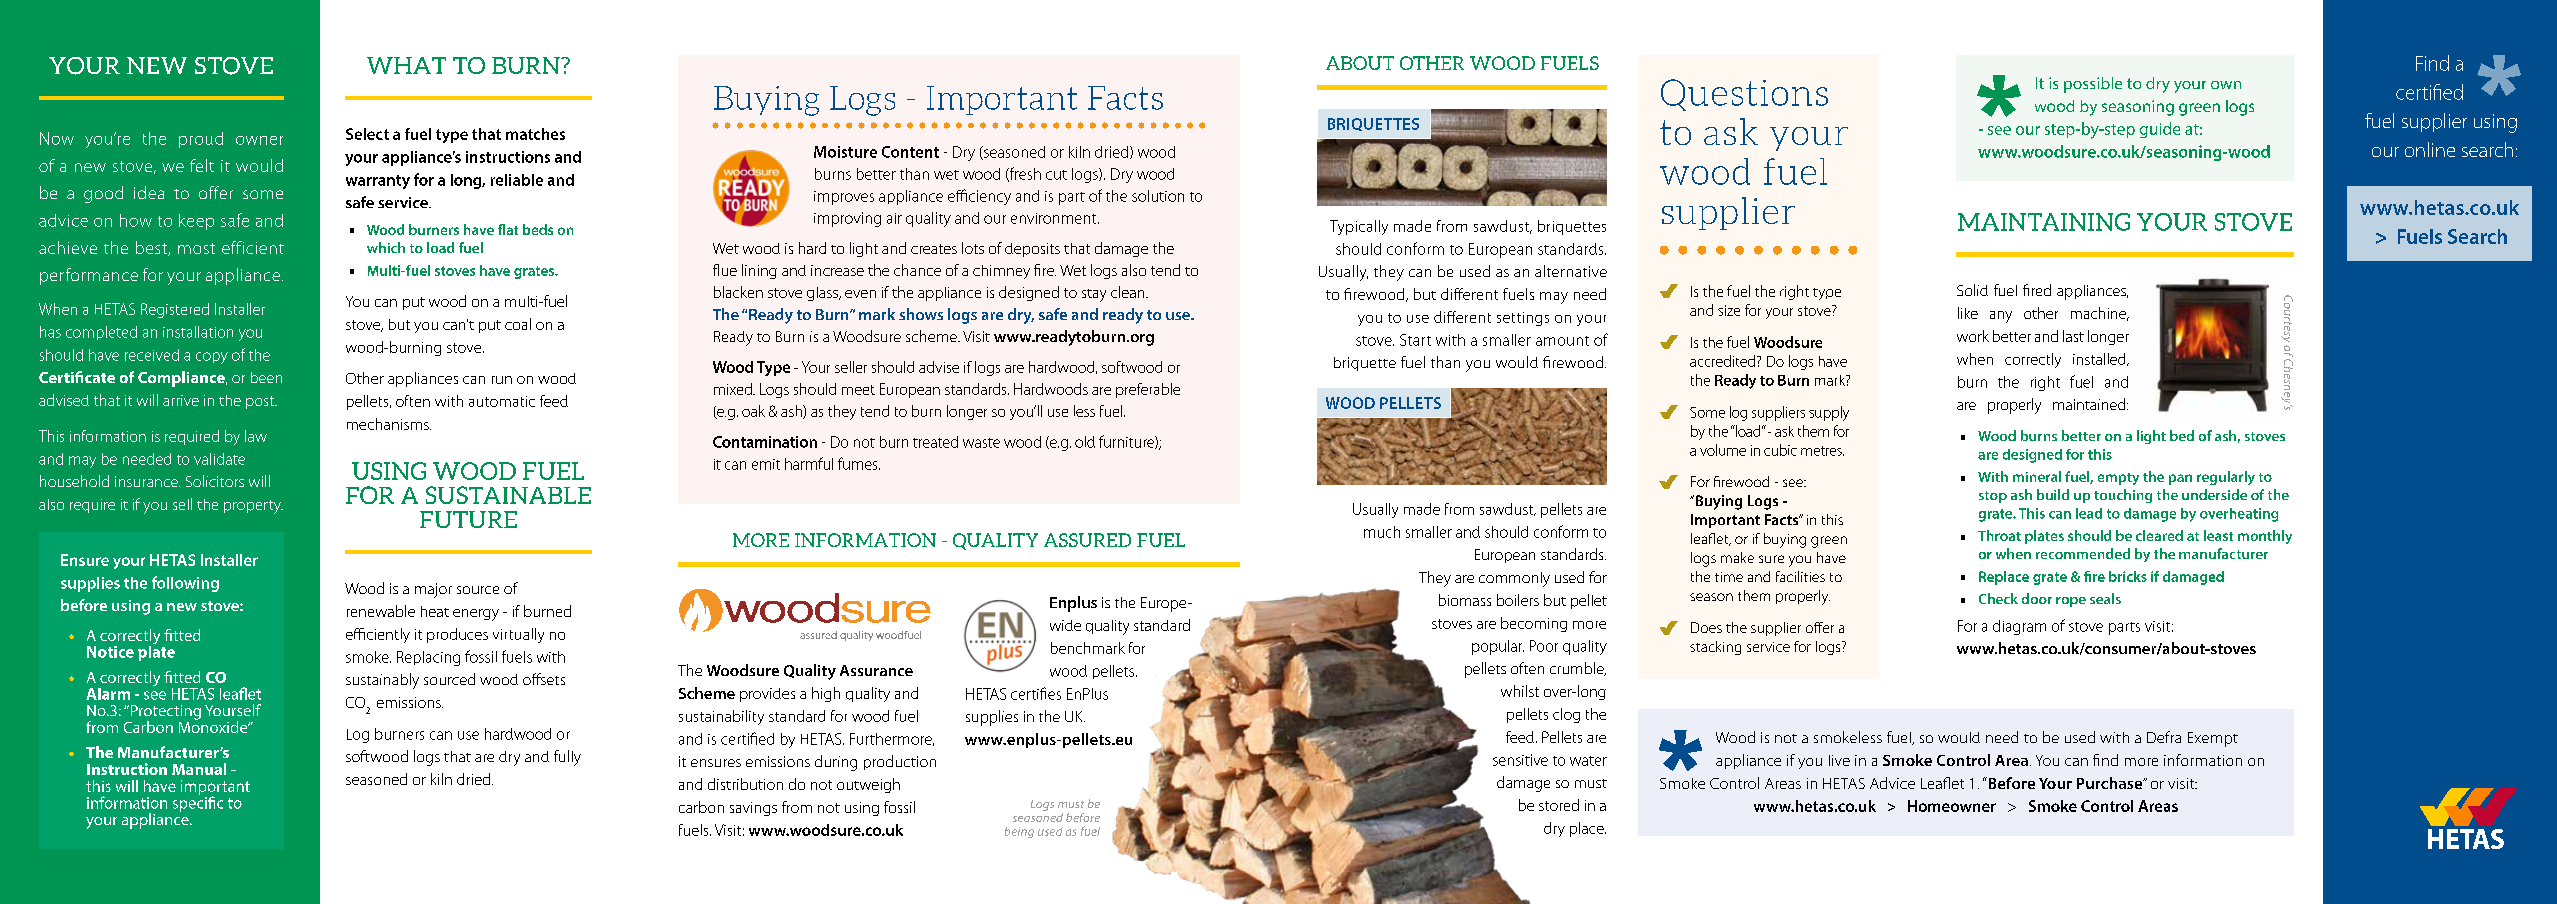  I want to click on last, so click(2073, 336).
